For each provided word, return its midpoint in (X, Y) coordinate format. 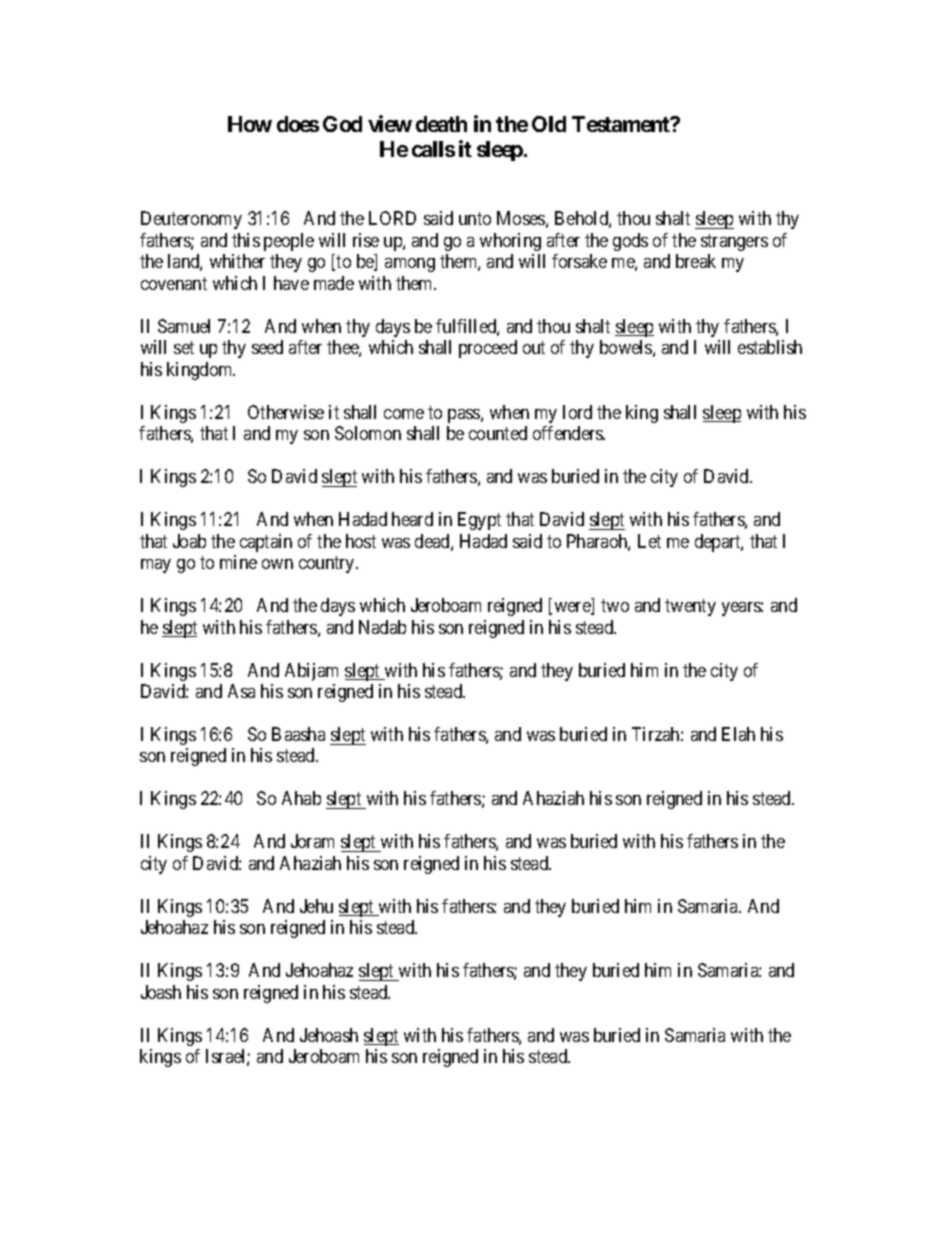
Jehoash (329, 1035)
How (250, 124)
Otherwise (286, 412)
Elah (738, 734)
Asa (241, 691)
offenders (569, 433)
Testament (622, 124)
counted (498, 433)
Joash (161, 992)
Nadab (382, 627)
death (441, 124)
